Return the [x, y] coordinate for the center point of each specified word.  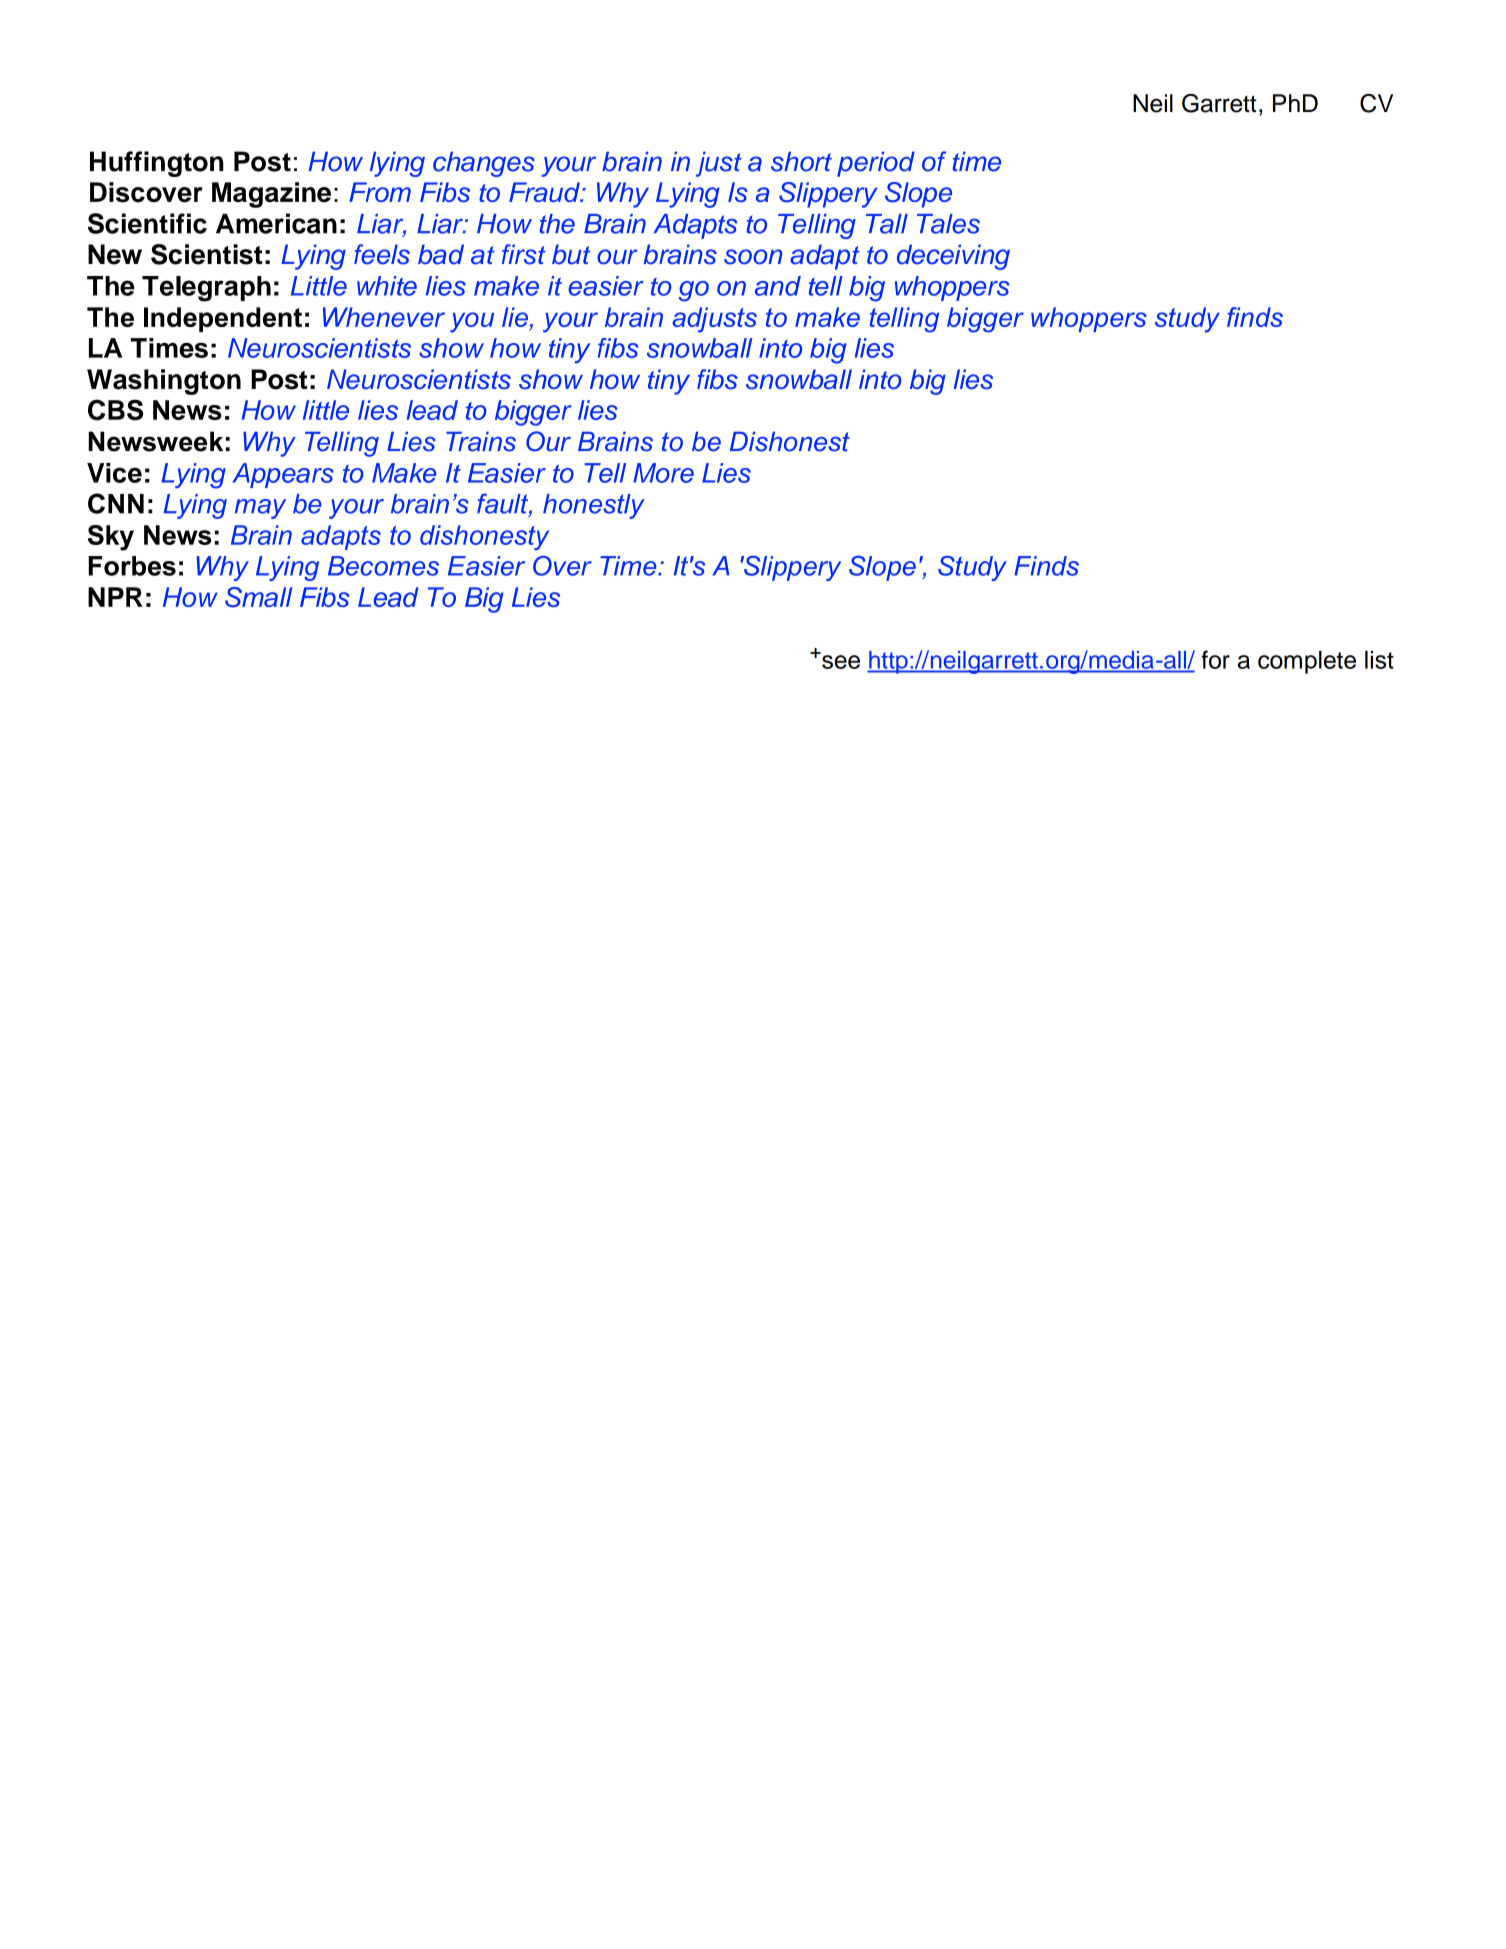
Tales [948, 224]
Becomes [383, 566]
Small [258, 597]
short [801, 161]
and [778, 286]
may [260, 509]
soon [753, 257]
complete [1307, 662]
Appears [283, 475]
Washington [164, 382]
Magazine [271, 195]
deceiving [953, 257]
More [663, 473]
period [876, 164]
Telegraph [206, 289]
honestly [594, 506]
